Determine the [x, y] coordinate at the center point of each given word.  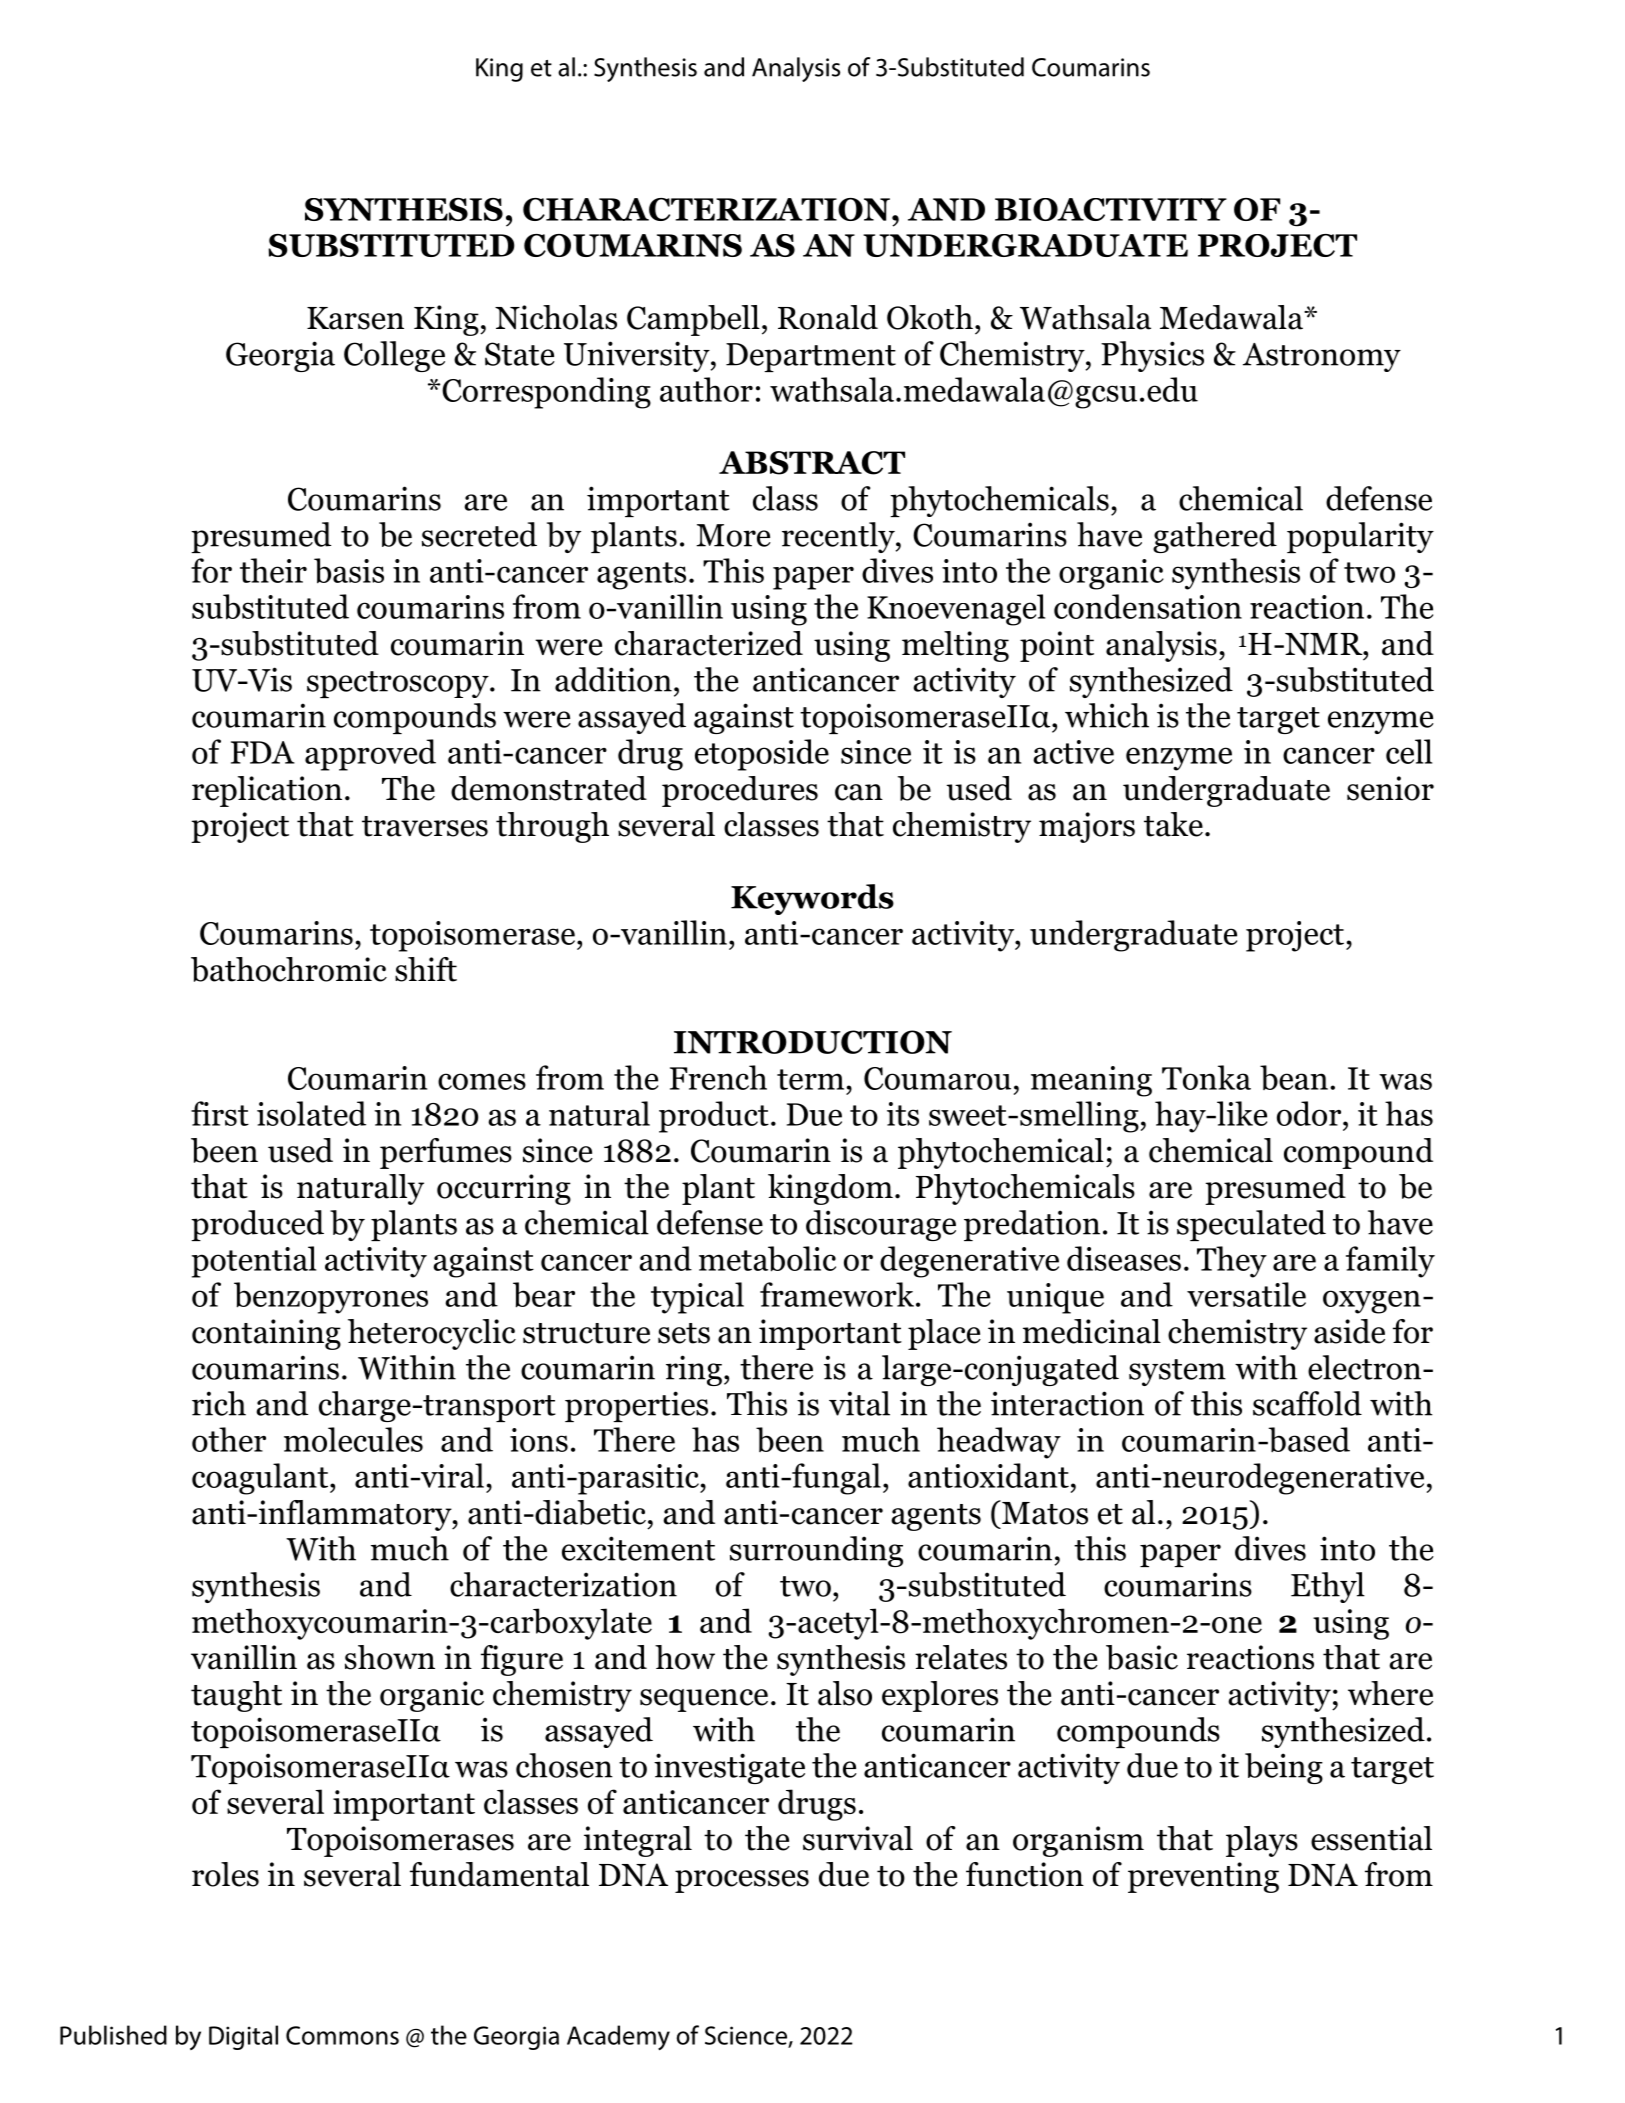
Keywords [812, 899]
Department [811, 357]
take [1173, 824]
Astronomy [1322, 357]
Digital [243, 2037]
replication [267, 791]
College [394, 356]
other [229, 1439]
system [1177, 1372]
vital [859, 1403]
